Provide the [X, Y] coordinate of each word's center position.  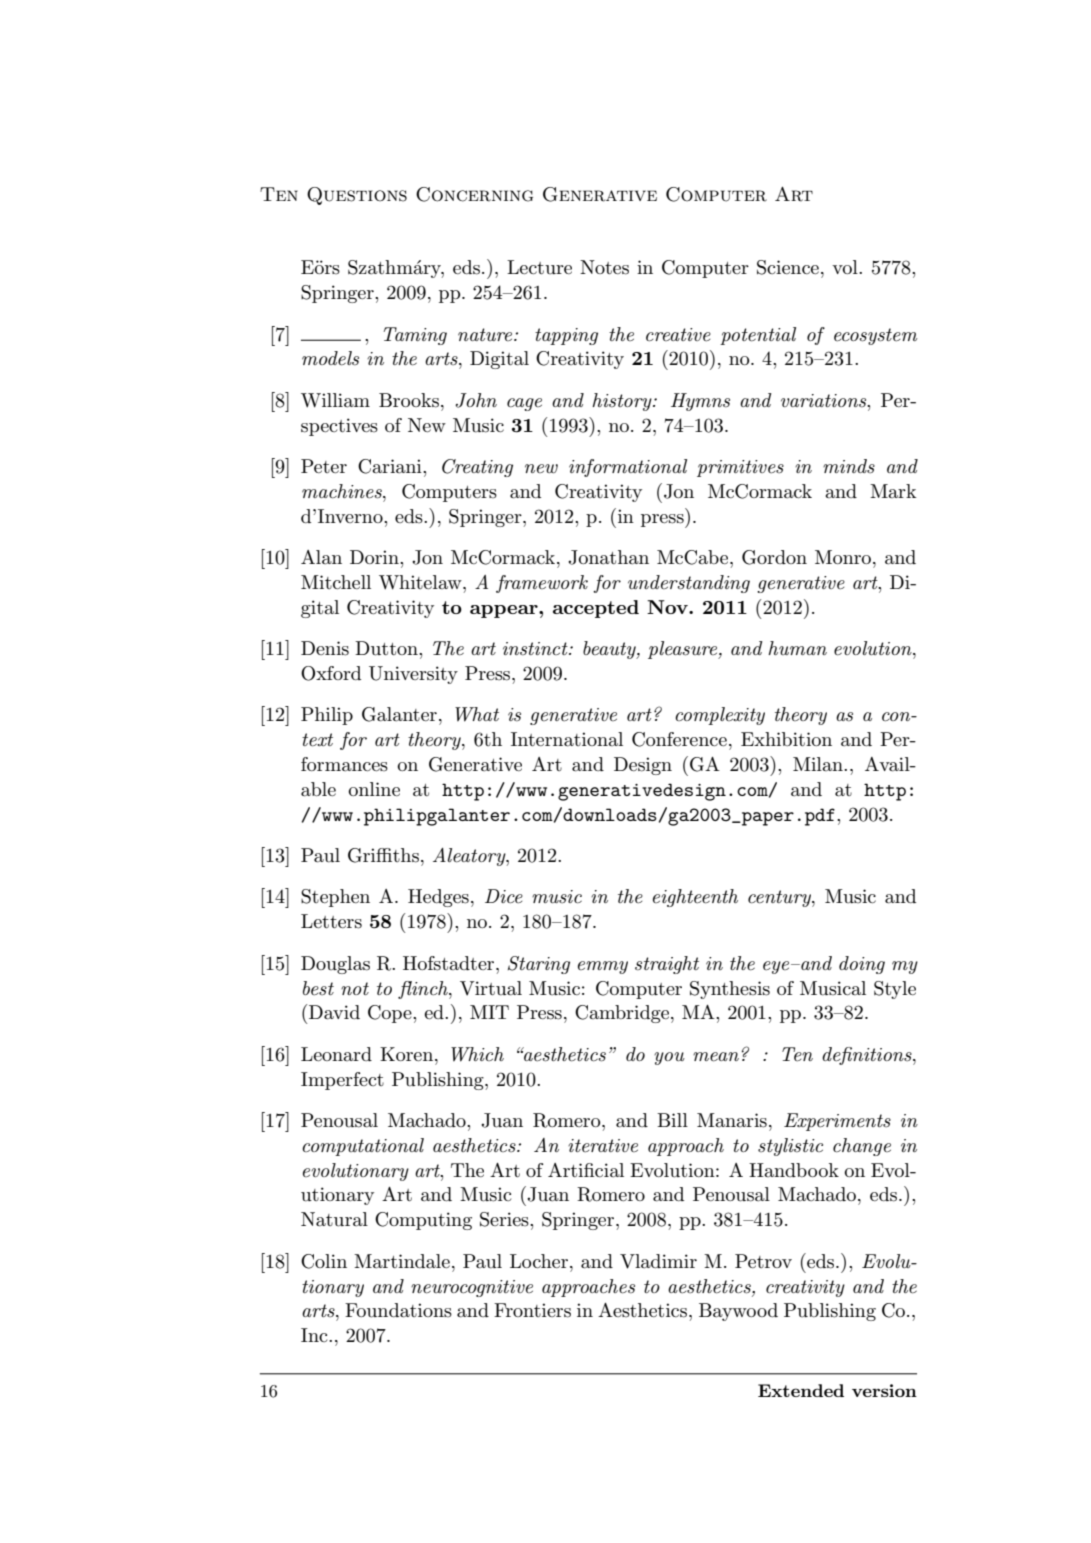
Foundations [398, 1310]
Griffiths [383, 855]
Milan [819, 764]
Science [788, 267]
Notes [604, 267]
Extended [801, 1390]
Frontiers [532, 1310]
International [567, 739]
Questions [357, 196]
